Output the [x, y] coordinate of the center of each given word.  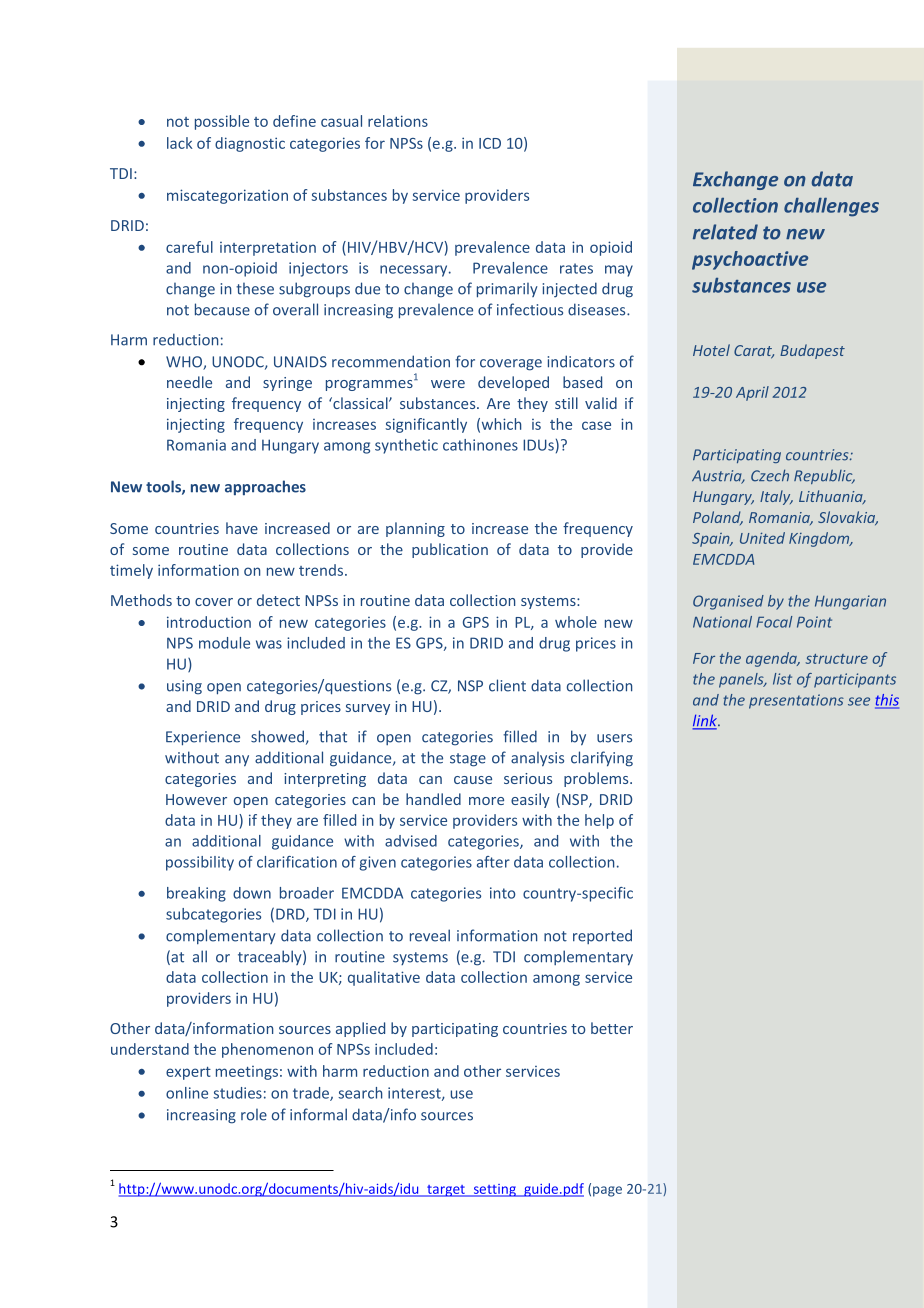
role [254, 1114]
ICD [490, 143]
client [507, 685]
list [782, 679]
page [607, 1191]
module [224, 643]
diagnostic [250, 144]
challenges [831, 207]
